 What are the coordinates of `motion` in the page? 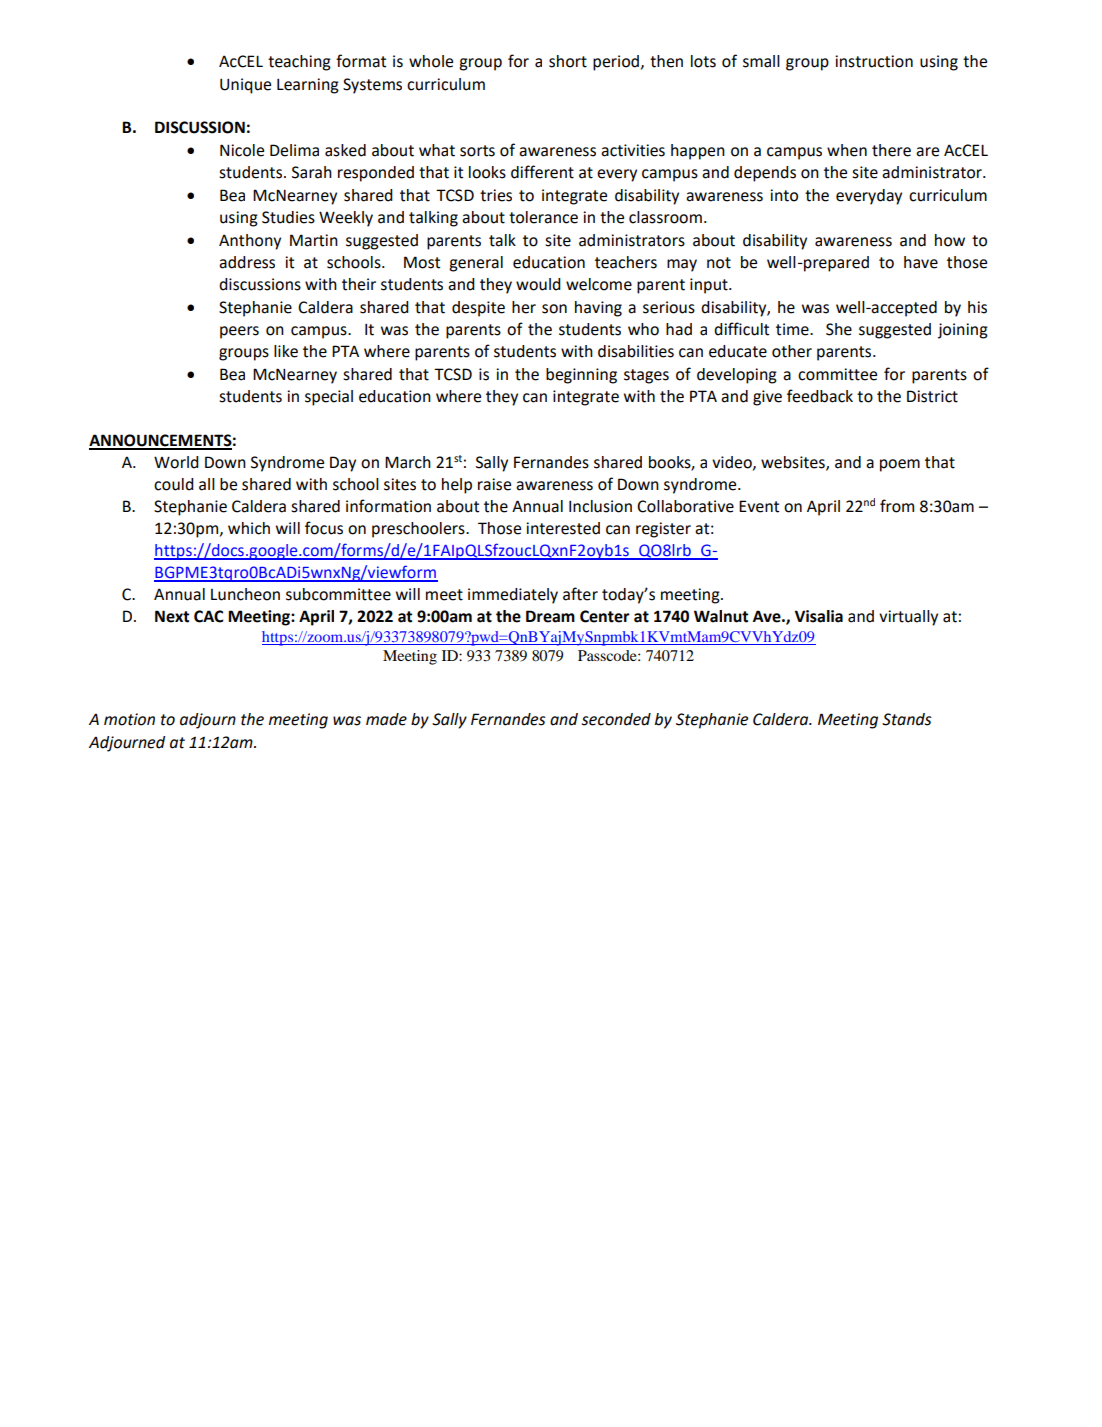 It's located at (129, 719).
